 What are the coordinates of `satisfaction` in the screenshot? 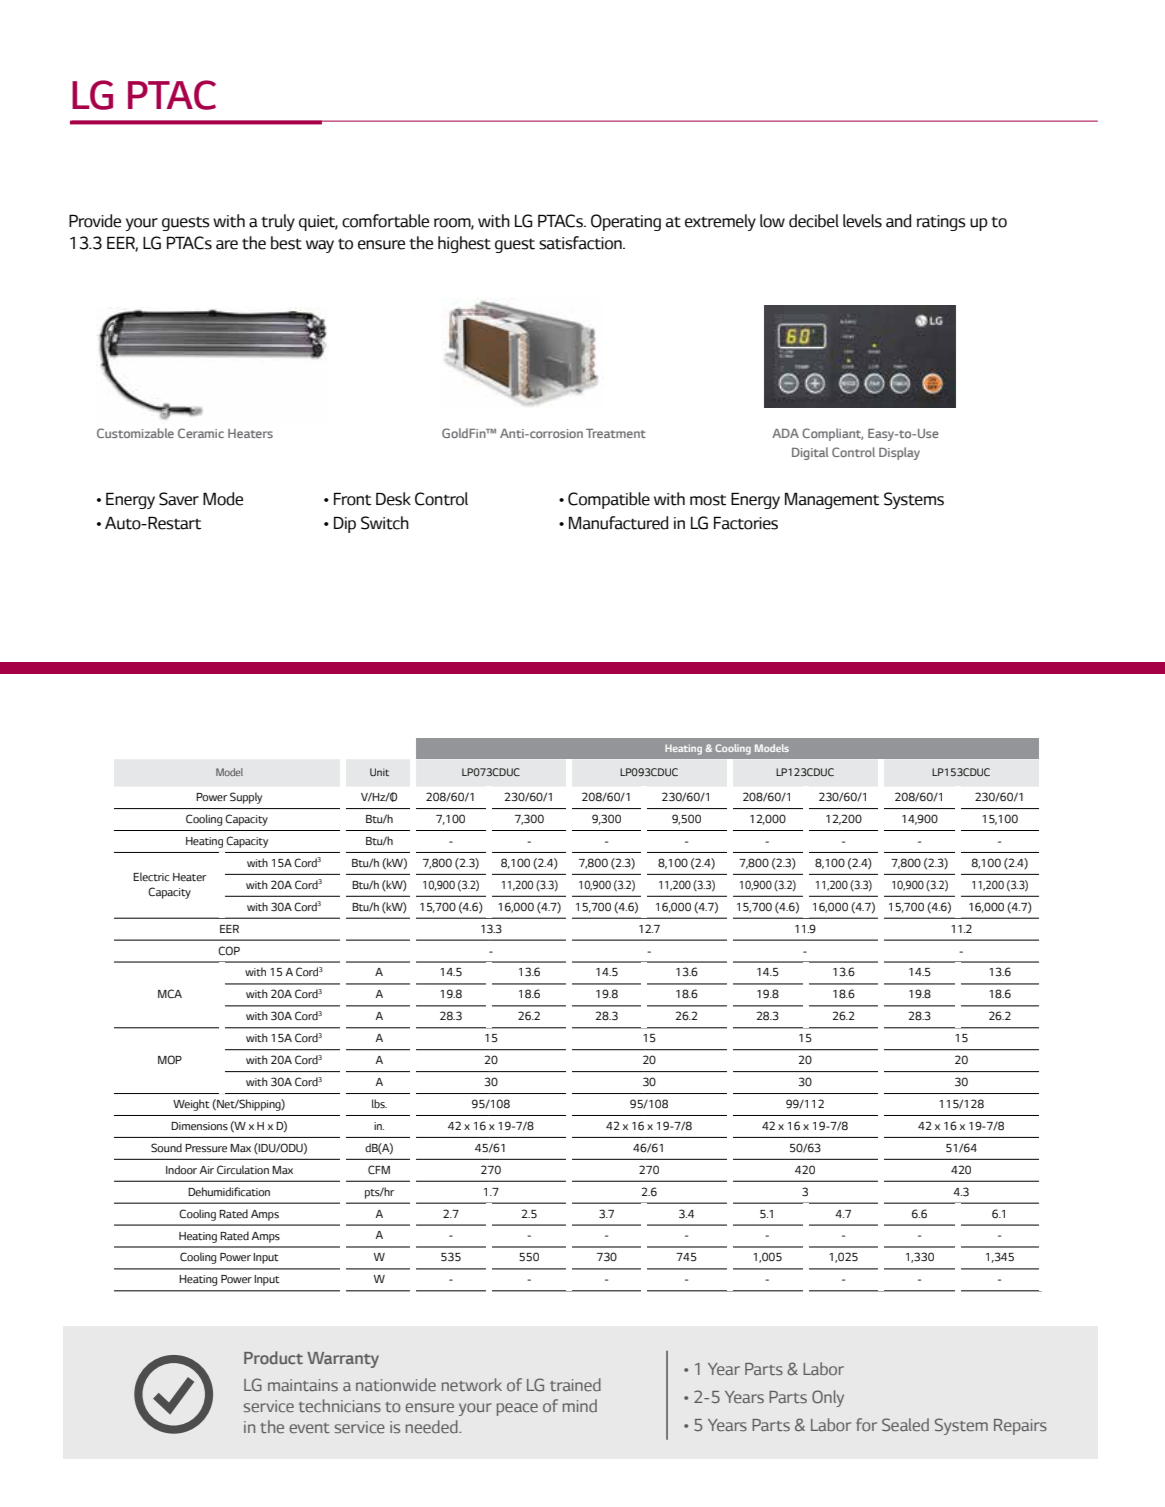 It's located at (581, 243).
